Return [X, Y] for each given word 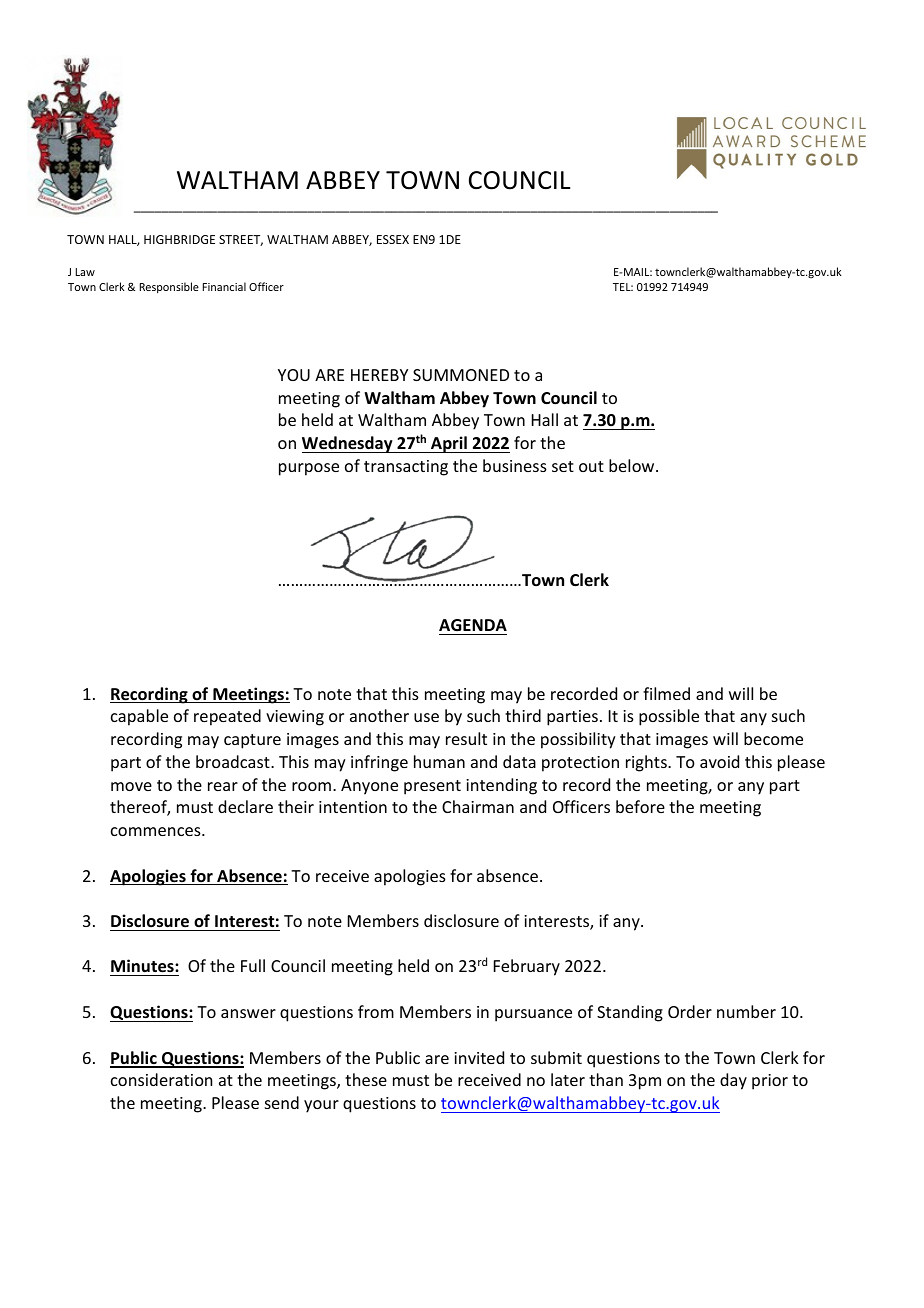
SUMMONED [461, 375]
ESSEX [393, 239]
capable [139, 717]
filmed [666, 693]
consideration [161, 1079]
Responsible [169, 287]
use [426, 717]
